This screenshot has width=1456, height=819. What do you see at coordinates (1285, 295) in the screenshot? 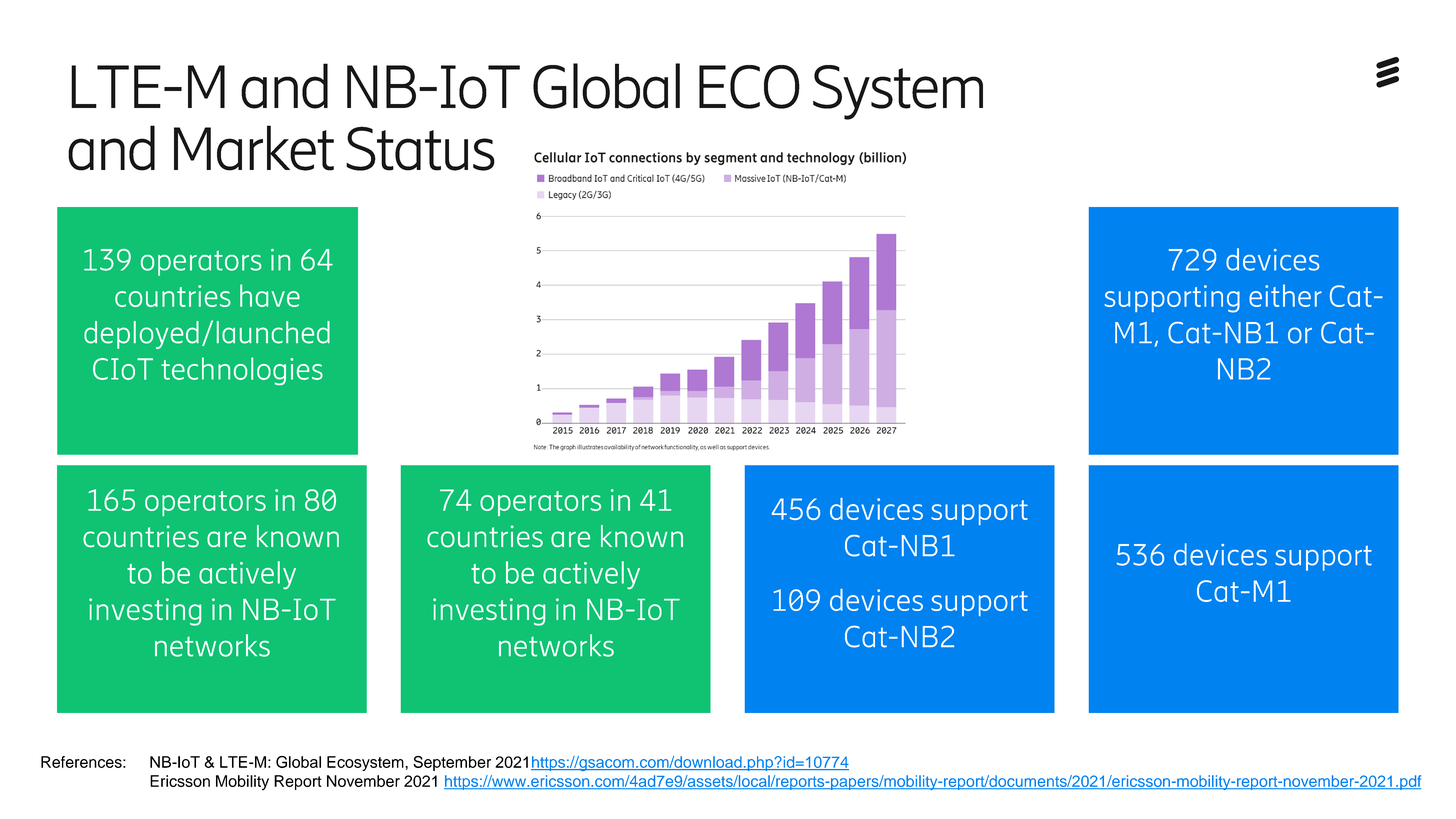
I see `either` at bounding box center [1285, 295].
